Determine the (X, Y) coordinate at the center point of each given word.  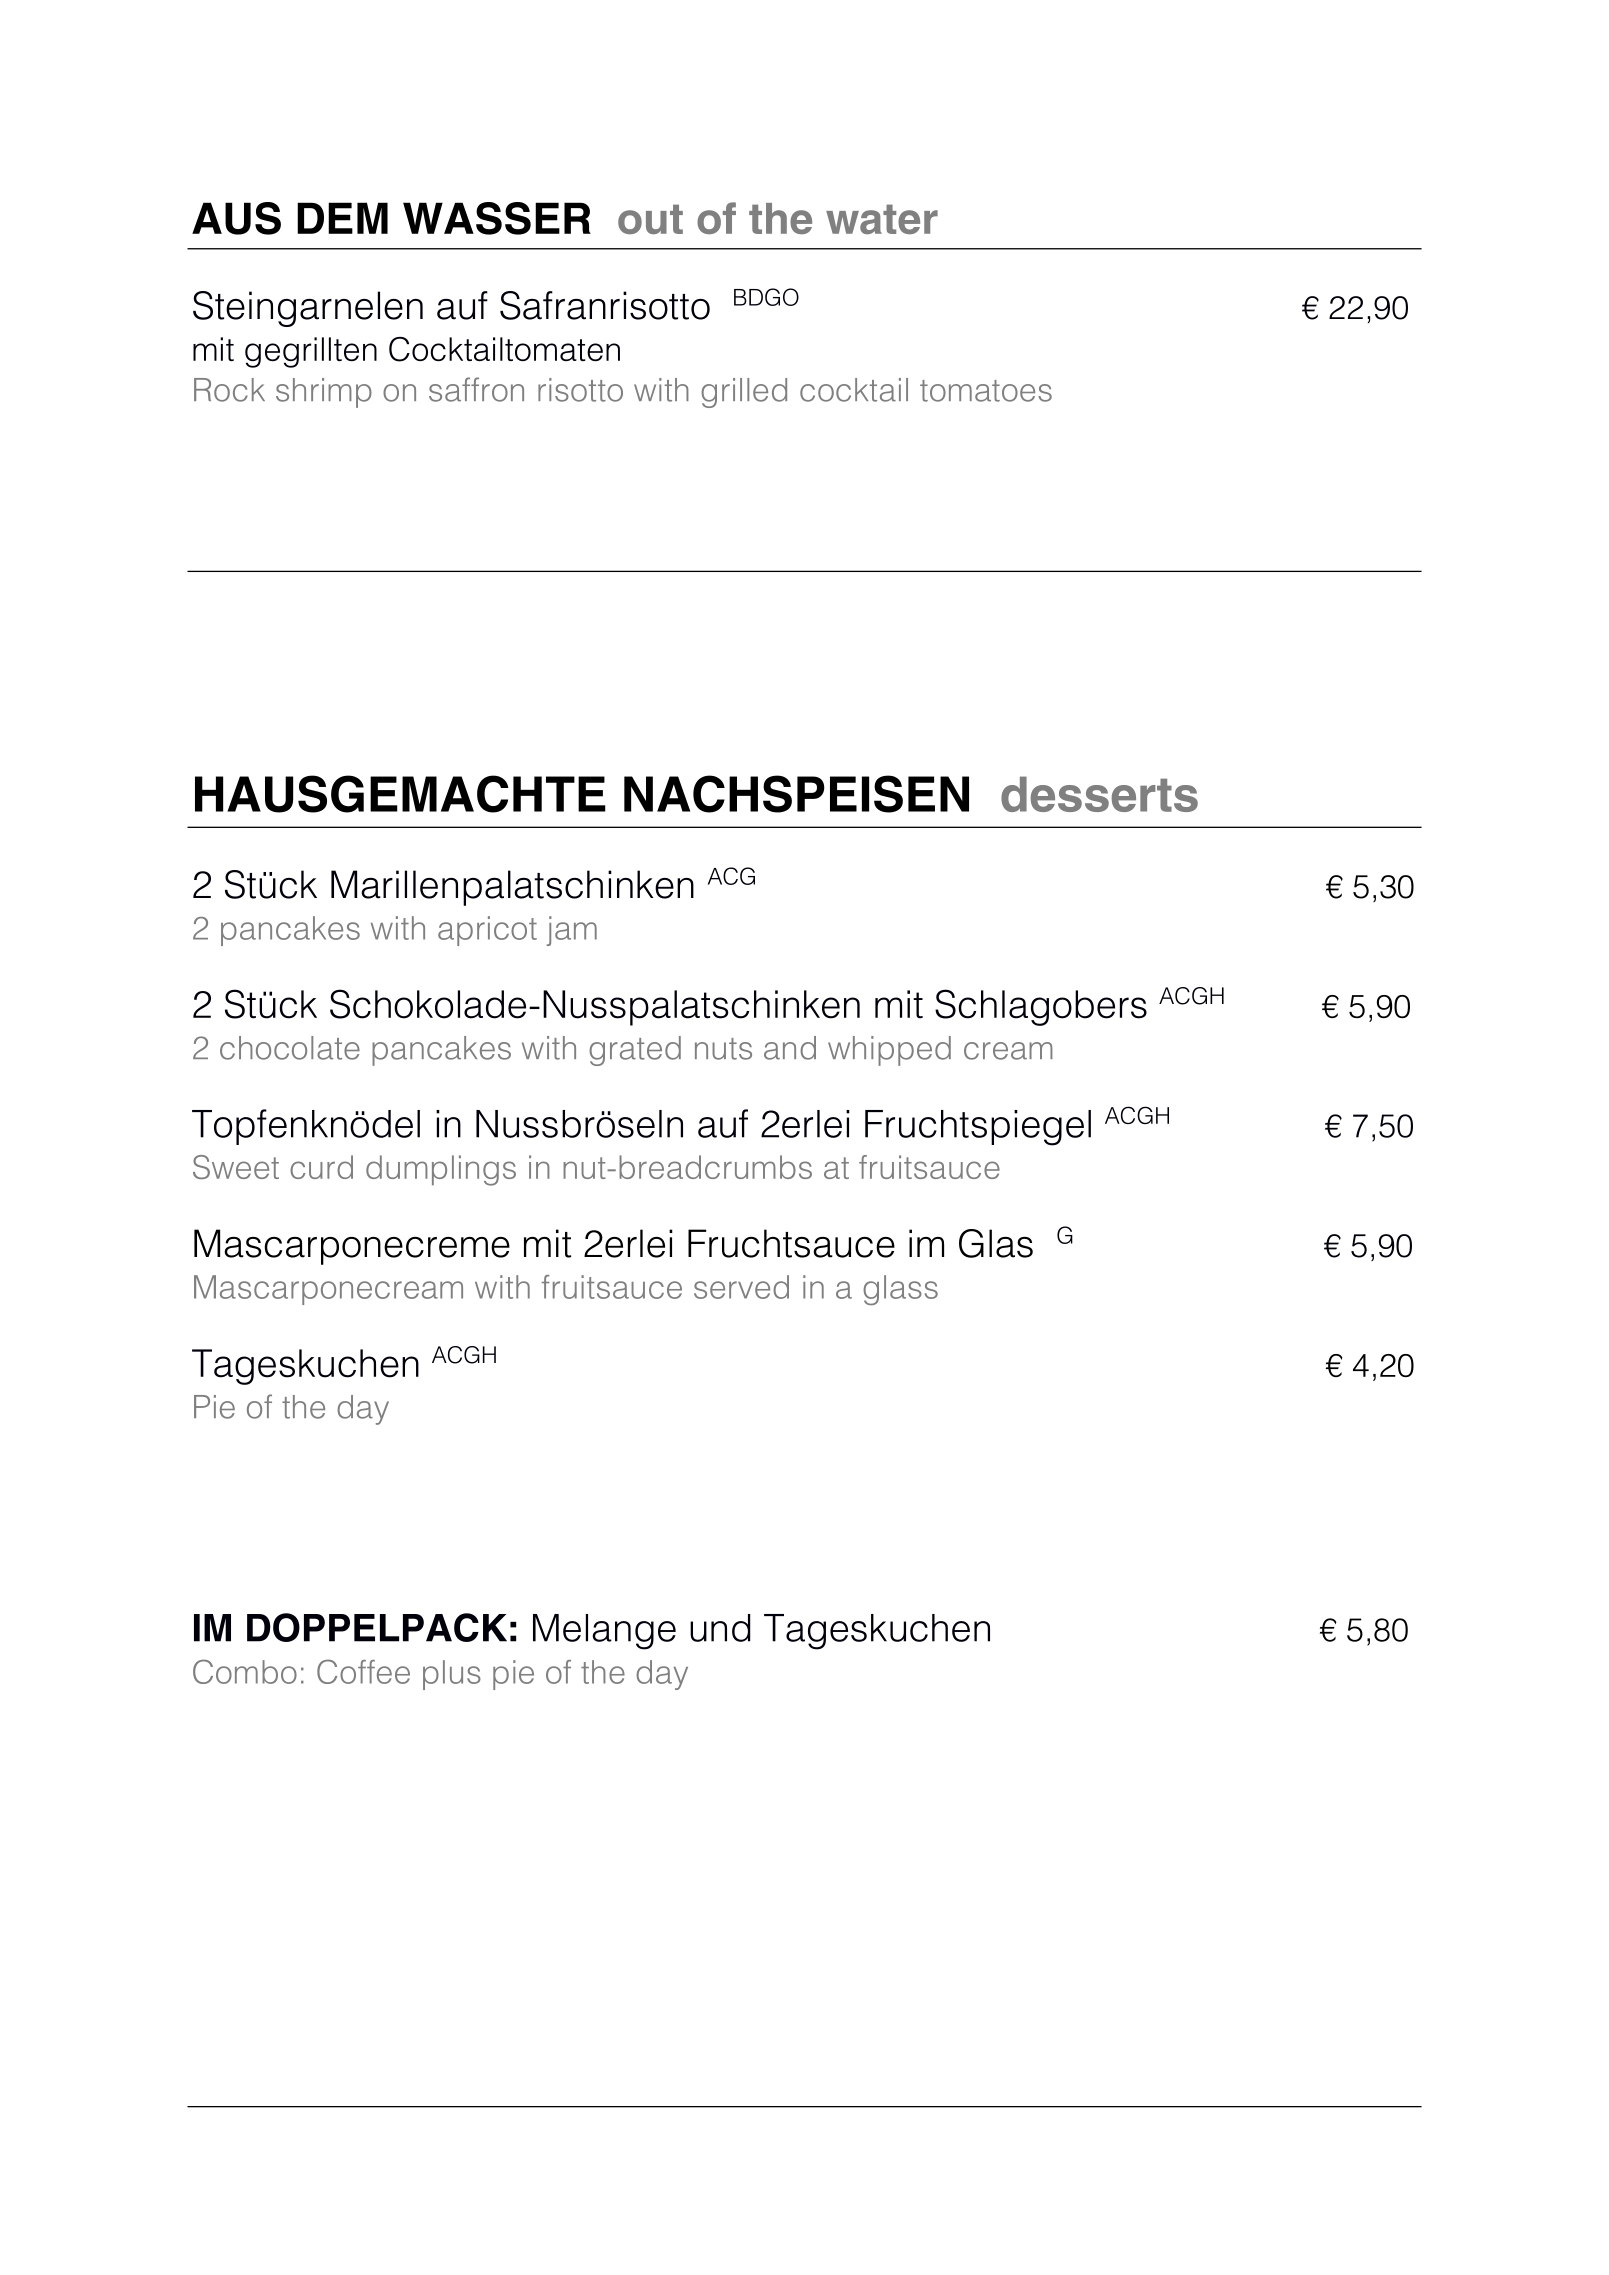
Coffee (363, 1671)
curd (321, 1167)
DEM (342, 218)
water (882, 219)
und (720, 1628)
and (790, 1048)
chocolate (290, 1048)
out (650, 219)
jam (572, 931)
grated (635, 1051)
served (741, 1287)
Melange (604, 1632)
